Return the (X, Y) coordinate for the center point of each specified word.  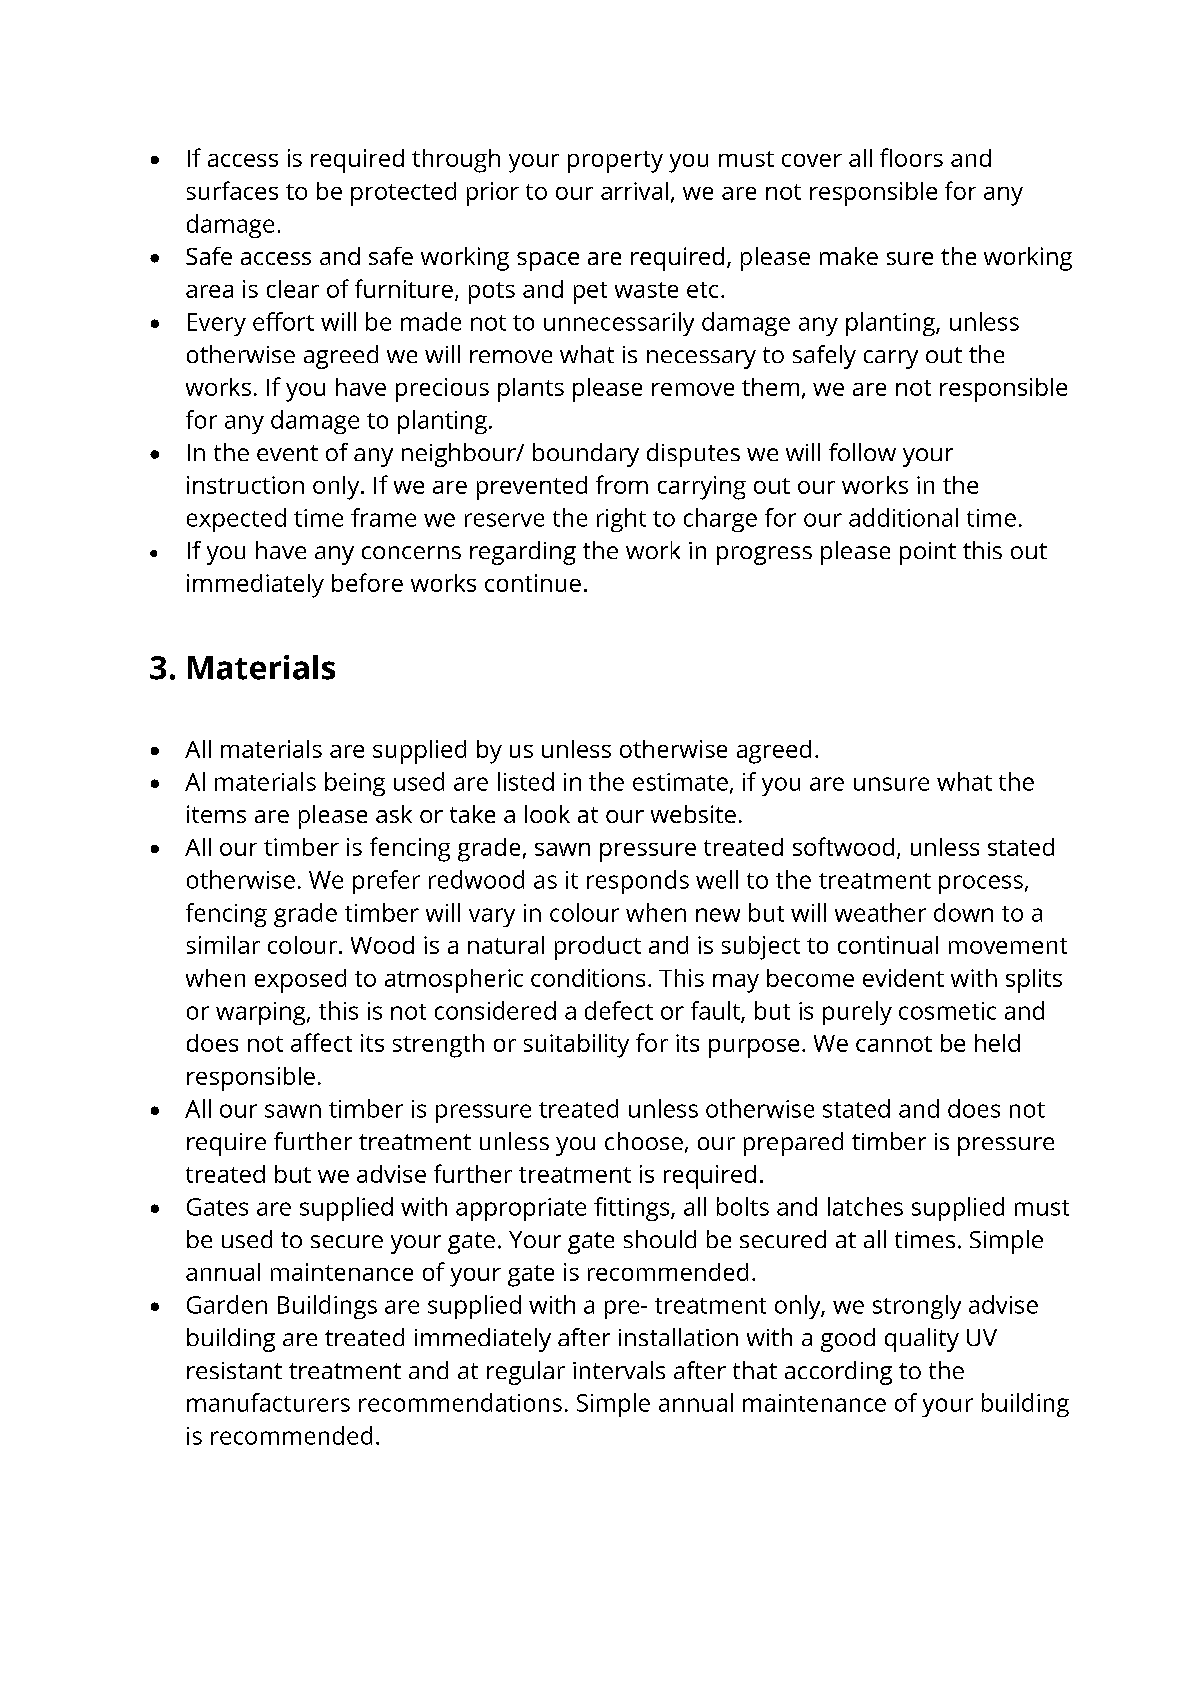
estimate (680, 782)
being (355, 784)
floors (911, 157)
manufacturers (268, 1402)
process (981, 884)
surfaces (232, 190)
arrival (634, 191)
